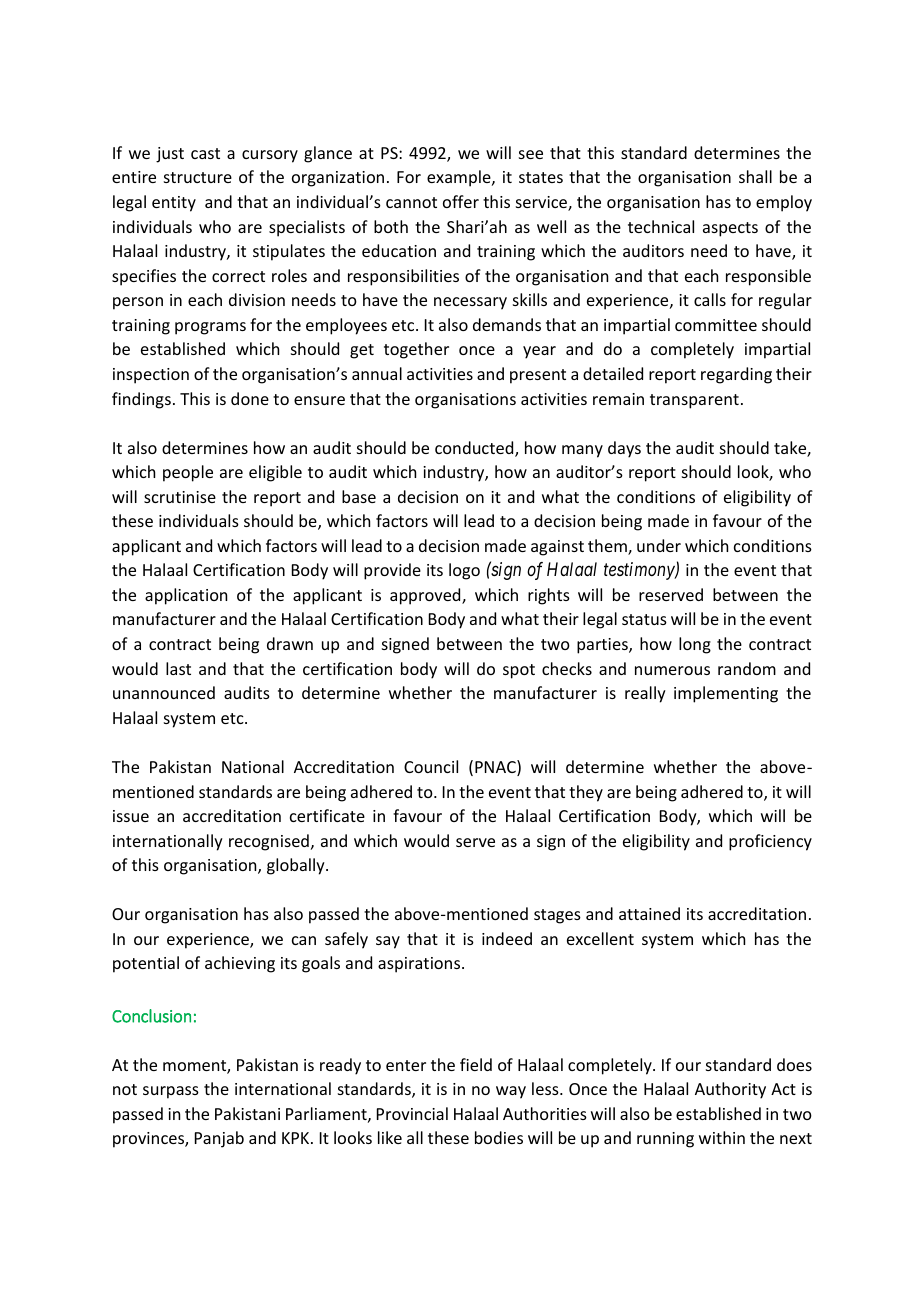 The width and height of the image is (924, 1308). What do you see at coordinates (519, 671) in the image?
I see `spot` at bounding box center [519, 671].
